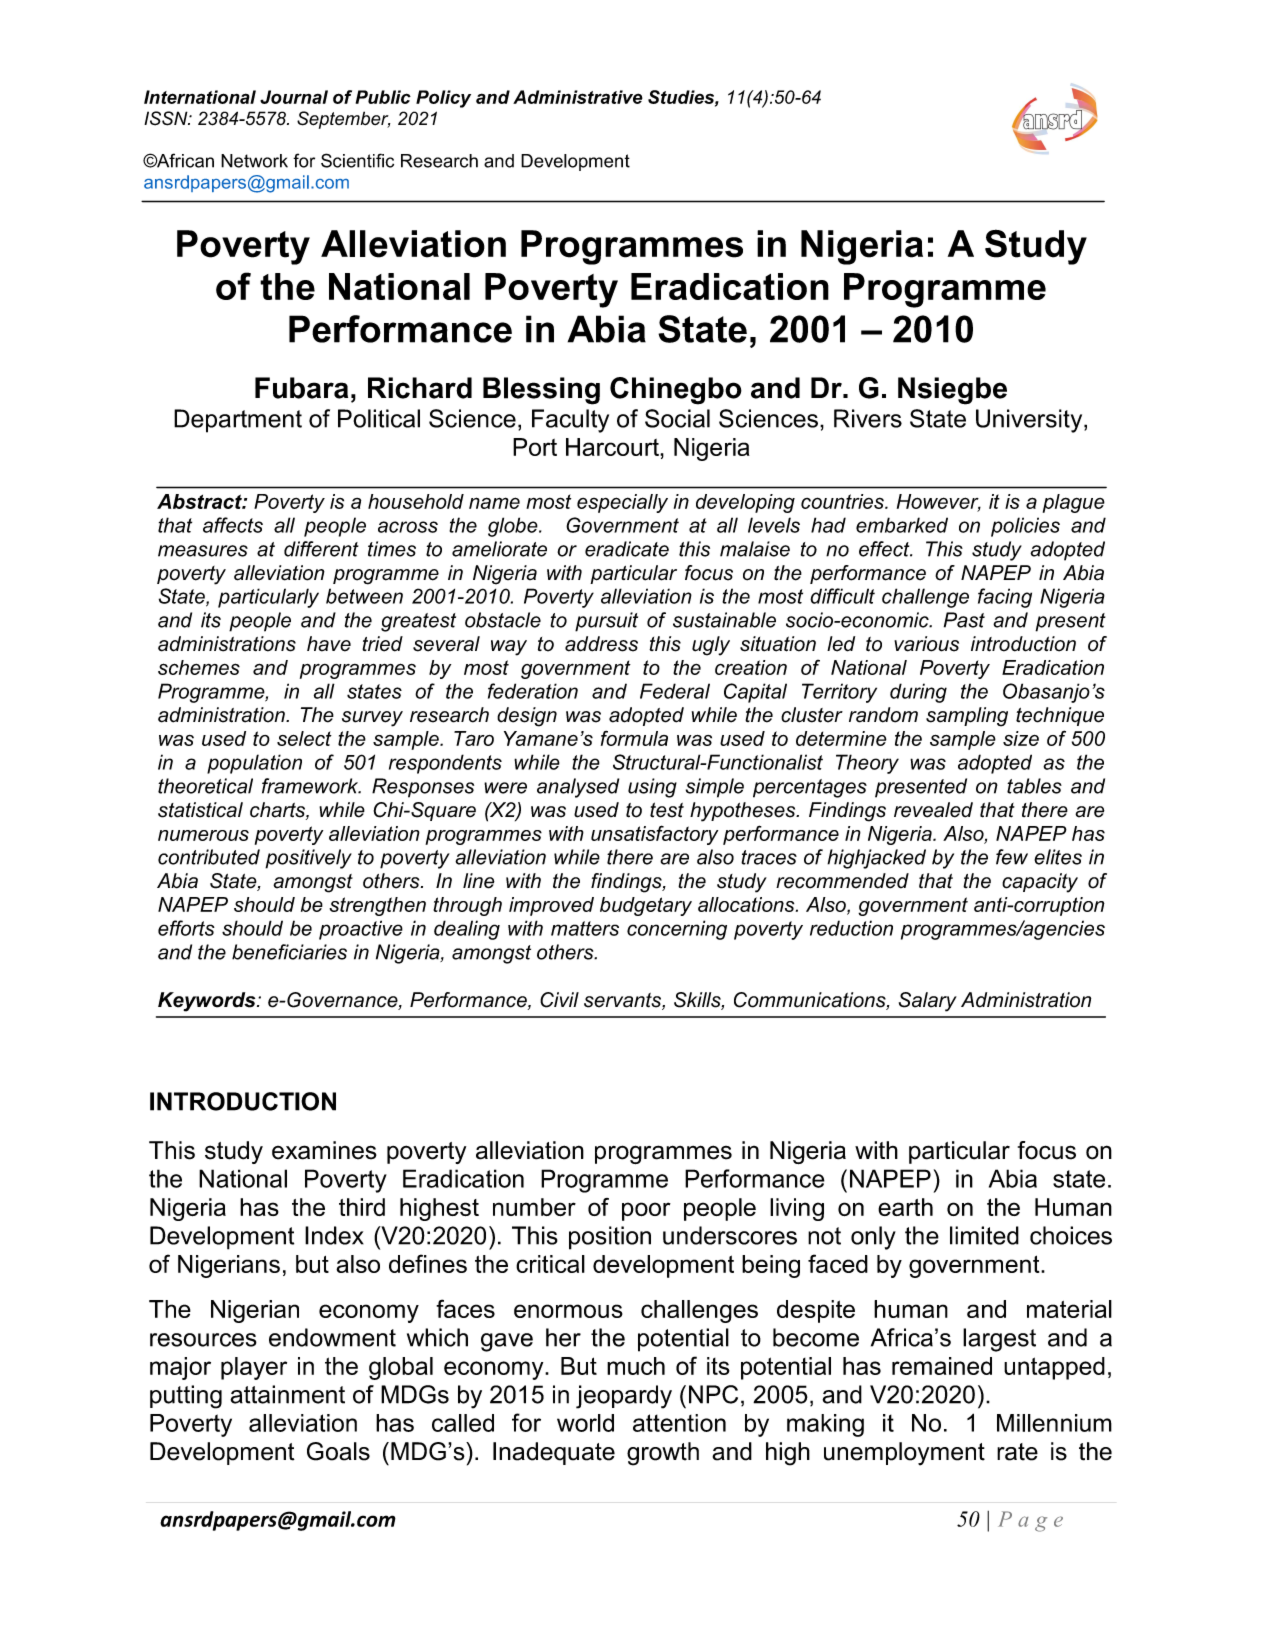 This screenshot has width=1262, height=1633. What do you see at coordinates (254, 161) in the screenshot?
I see `Network` at bounding box center [254, 161].
